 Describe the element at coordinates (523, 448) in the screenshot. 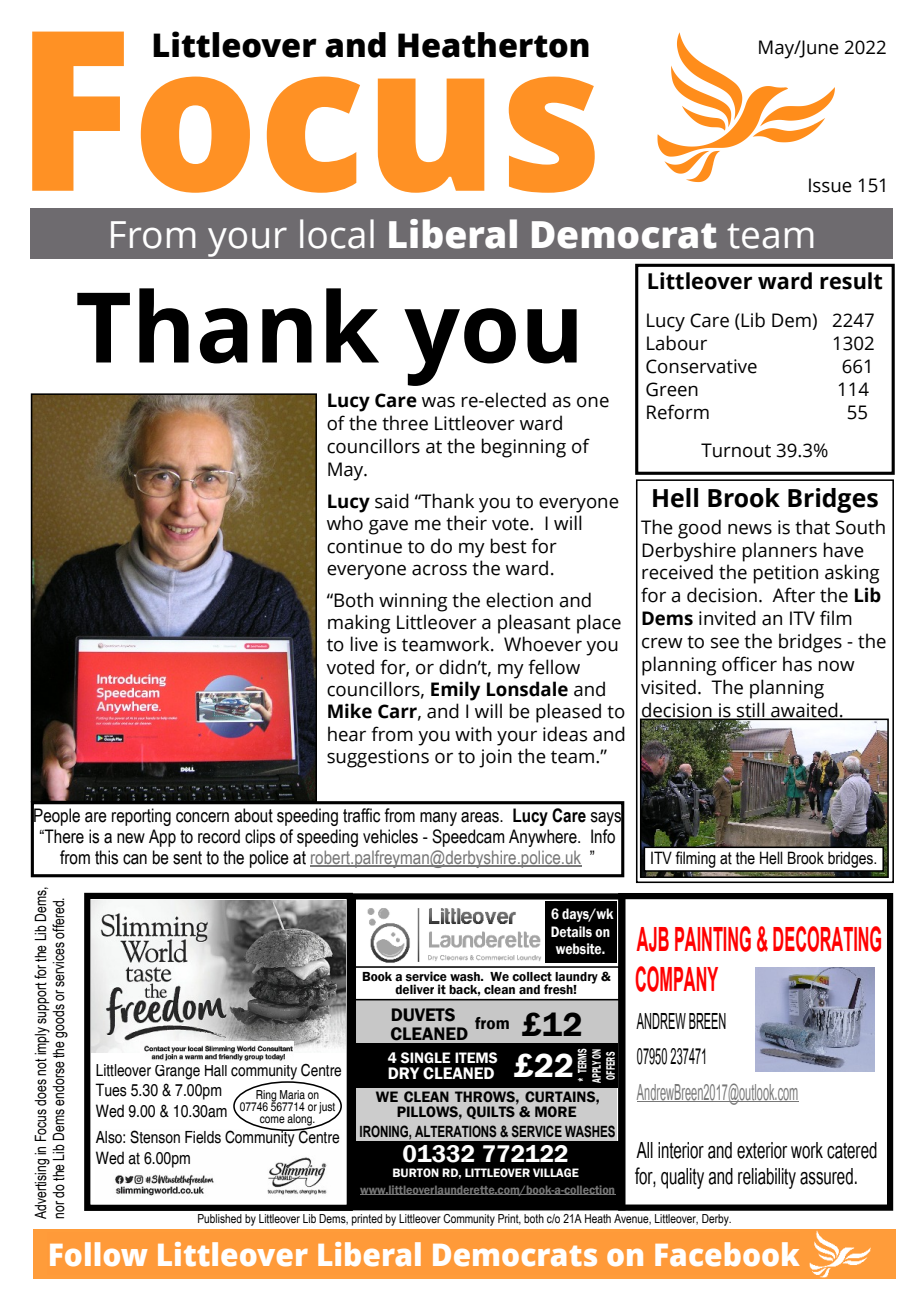

I see `beginning` at that location.
